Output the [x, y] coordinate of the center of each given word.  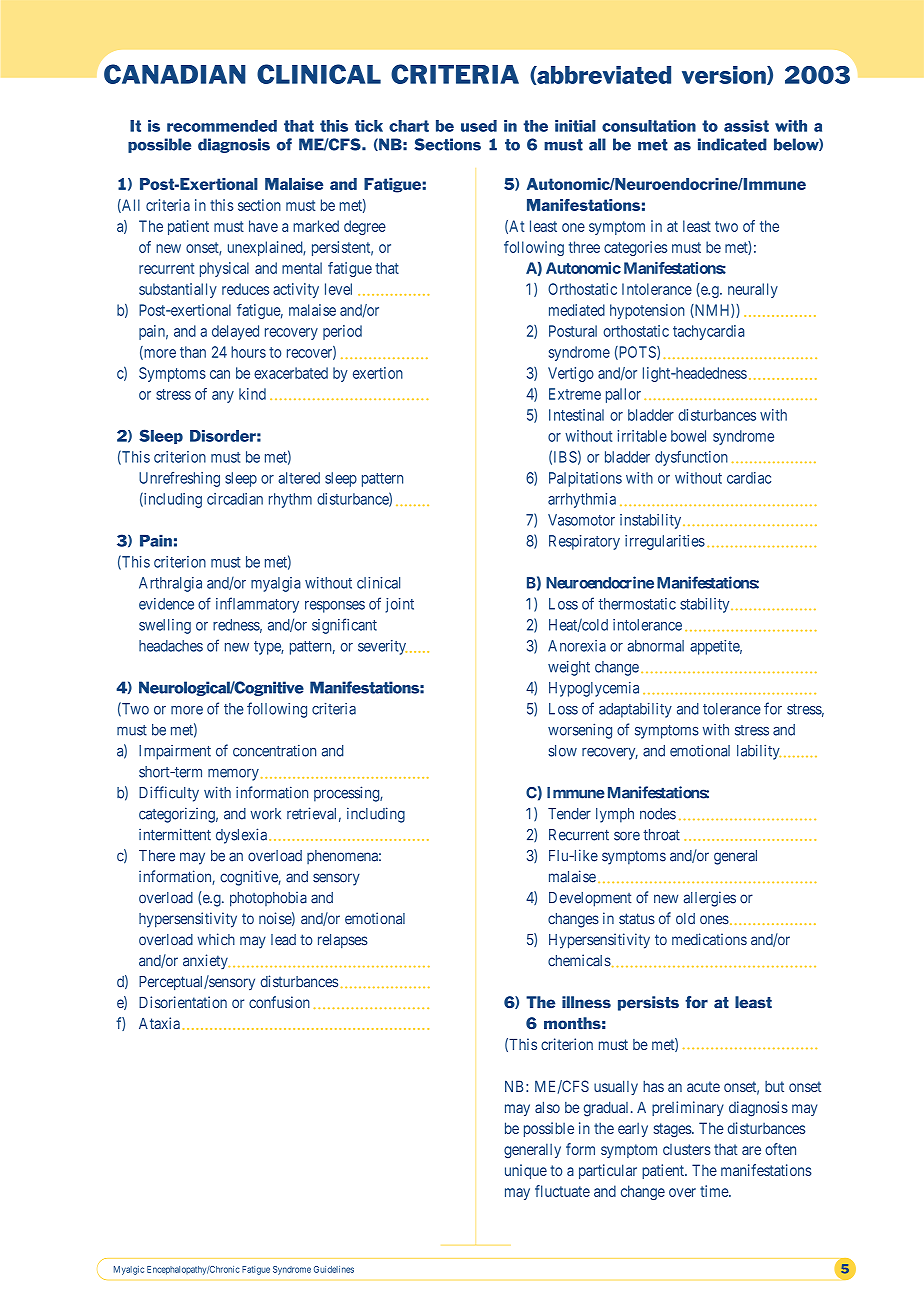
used [479, 126]
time [715, 1191]
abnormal [656, 646]
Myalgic [129, 1270]
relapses [343, 941]
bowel [688, 436]
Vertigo [571, 374]
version [725, 75]
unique [526, 1171]
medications [709, 939]
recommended [222, 126]
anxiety [206, 961]
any [223, 397]
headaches [171, 646]
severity [382, 647]
